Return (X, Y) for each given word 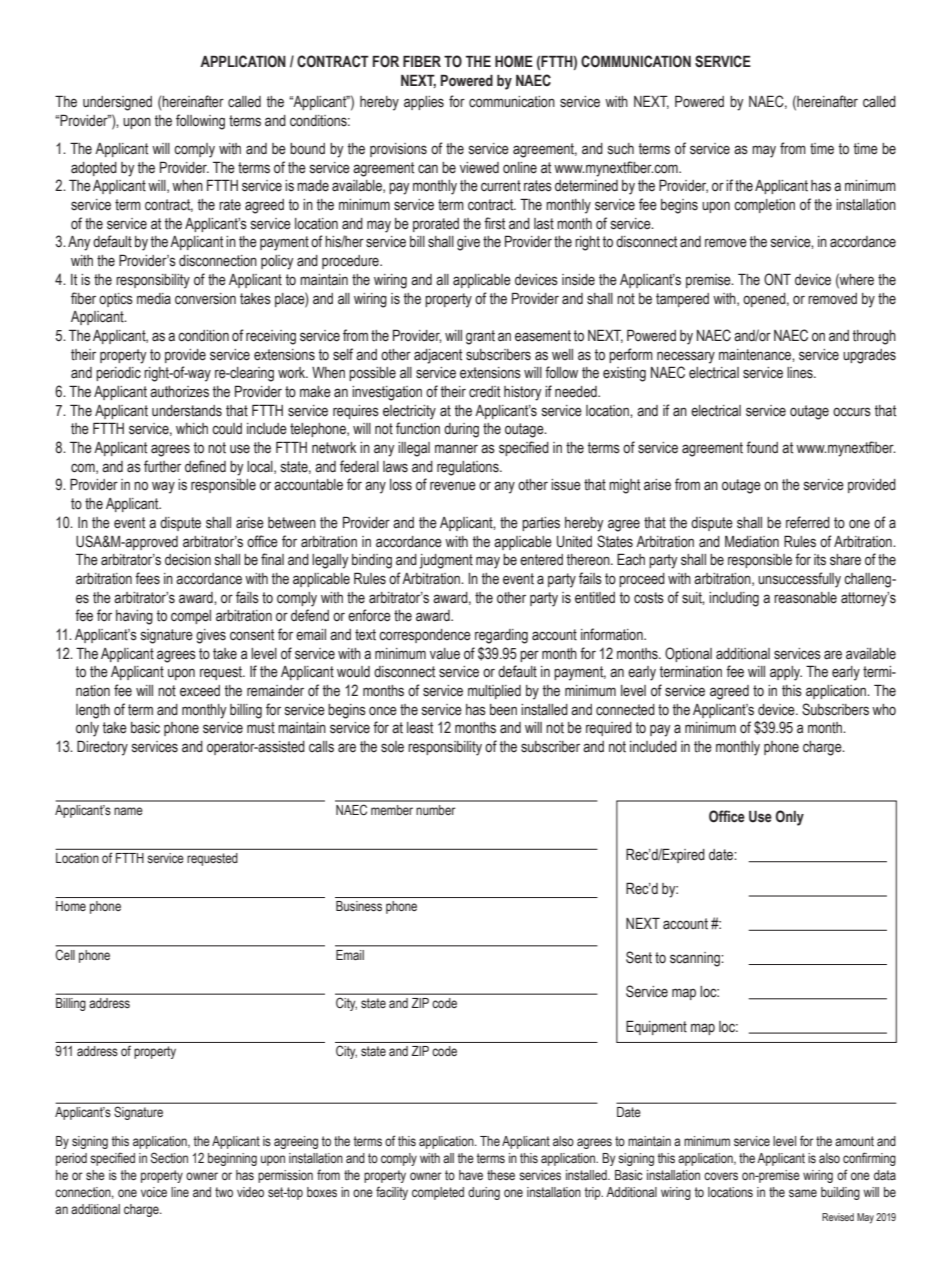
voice (154, 1192)
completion (764, 206)
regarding (501, 636)
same (803, 1193)
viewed (479, 168)
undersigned (117, 103)
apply (786, 673)
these (501, 1175)
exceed (200, 691)
